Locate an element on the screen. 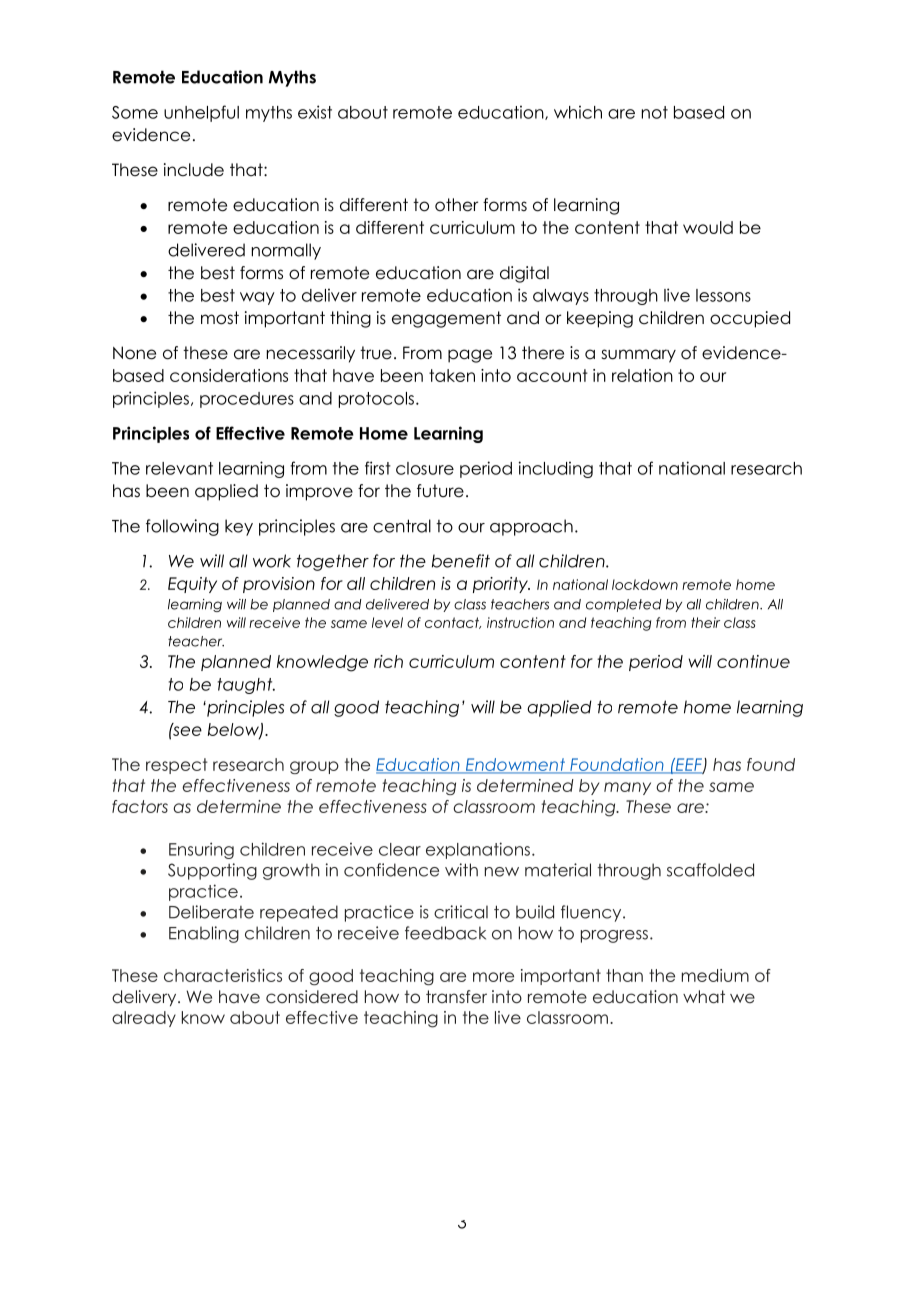 The width and height of the screenshot is (924, 1308). respect is located at coordinates (177, 766).
